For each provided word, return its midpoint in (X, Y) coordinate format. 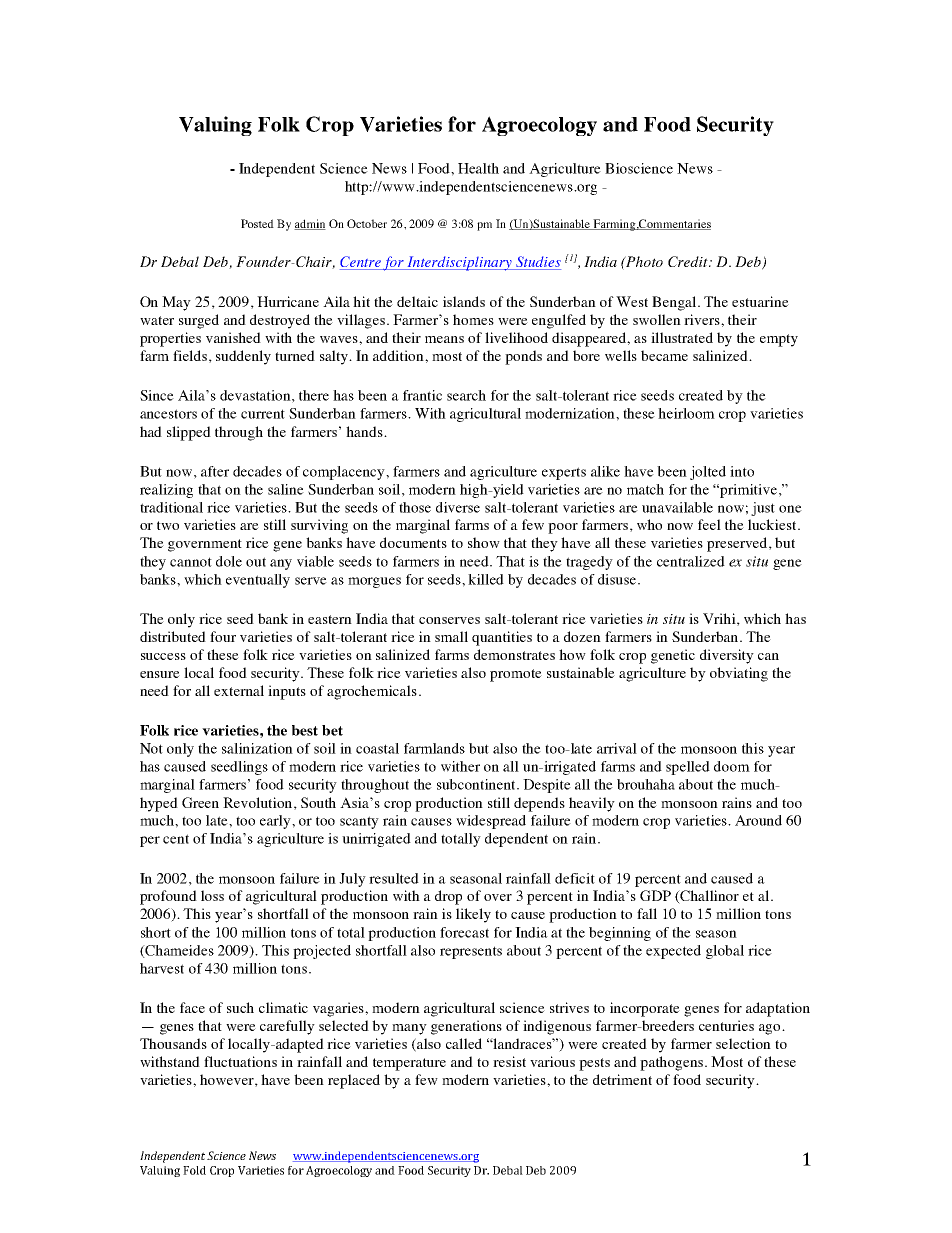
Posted (257, 223)
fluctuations (240, 1061)
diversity (727, 656)
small (451, 636)
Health (478, 168)
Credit (689, 261)
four (223, 636)
